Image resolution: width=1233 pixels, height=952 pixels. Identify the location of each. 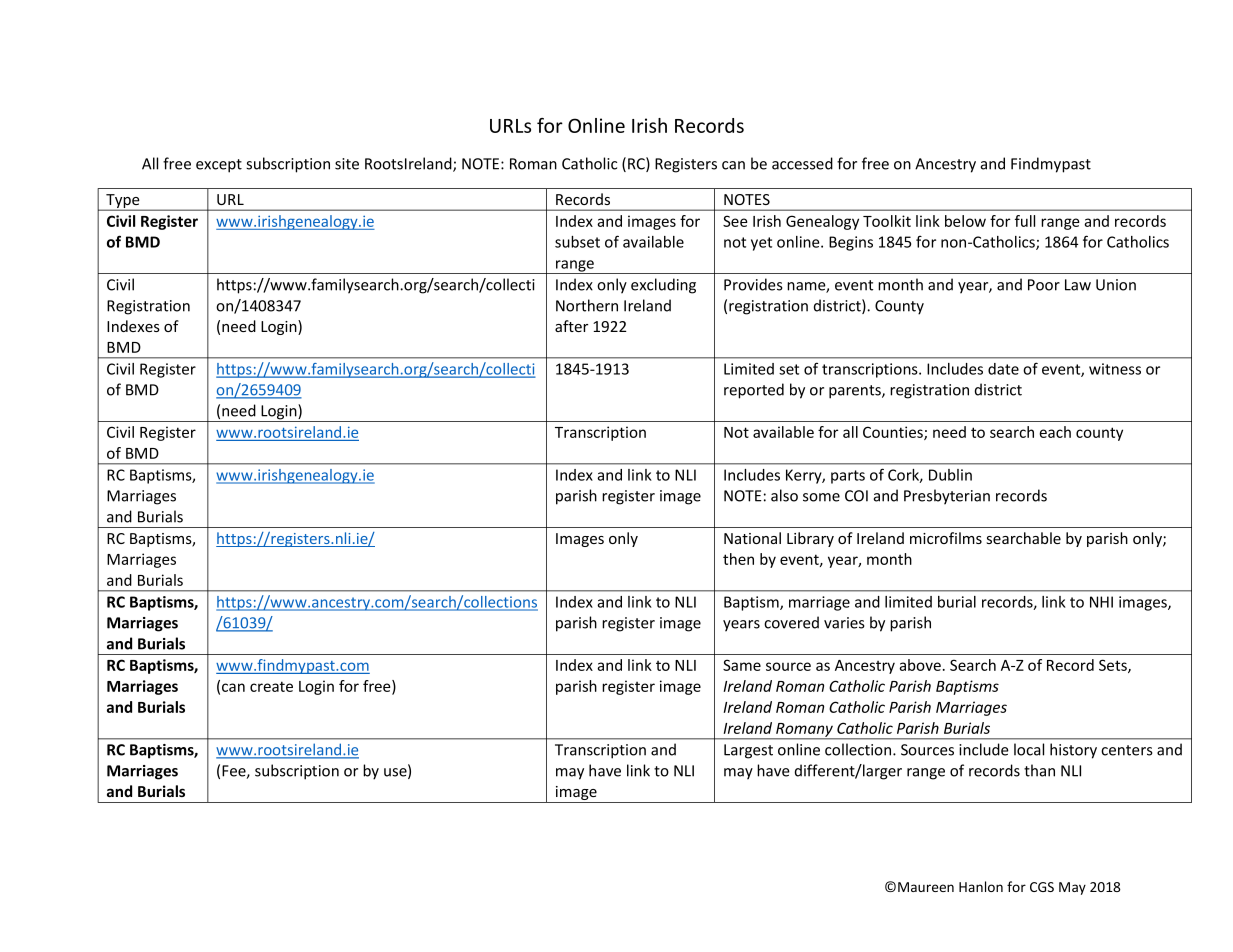
(1055, 432).
